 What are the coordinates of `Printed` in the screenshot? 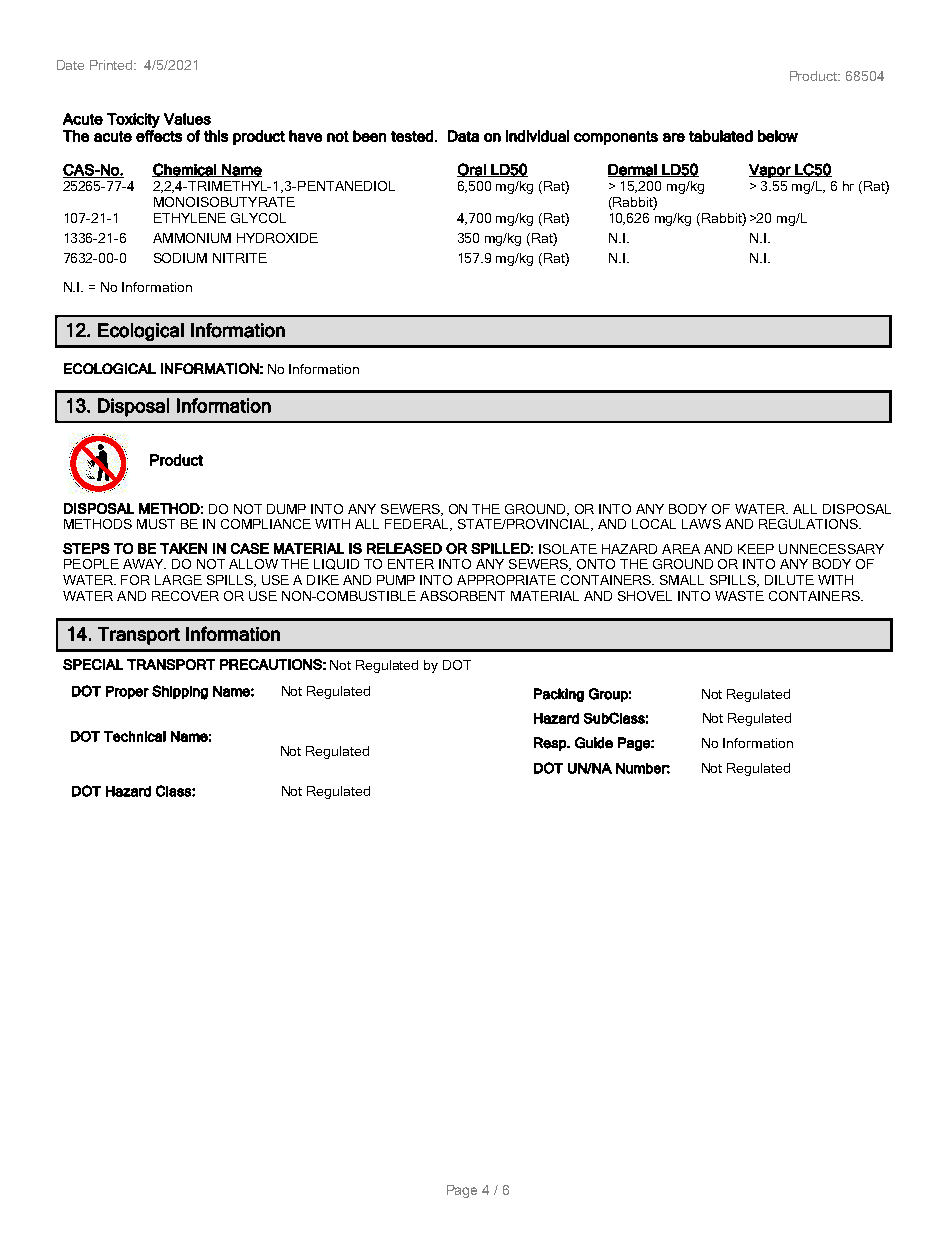 It's located at (112, 65).
